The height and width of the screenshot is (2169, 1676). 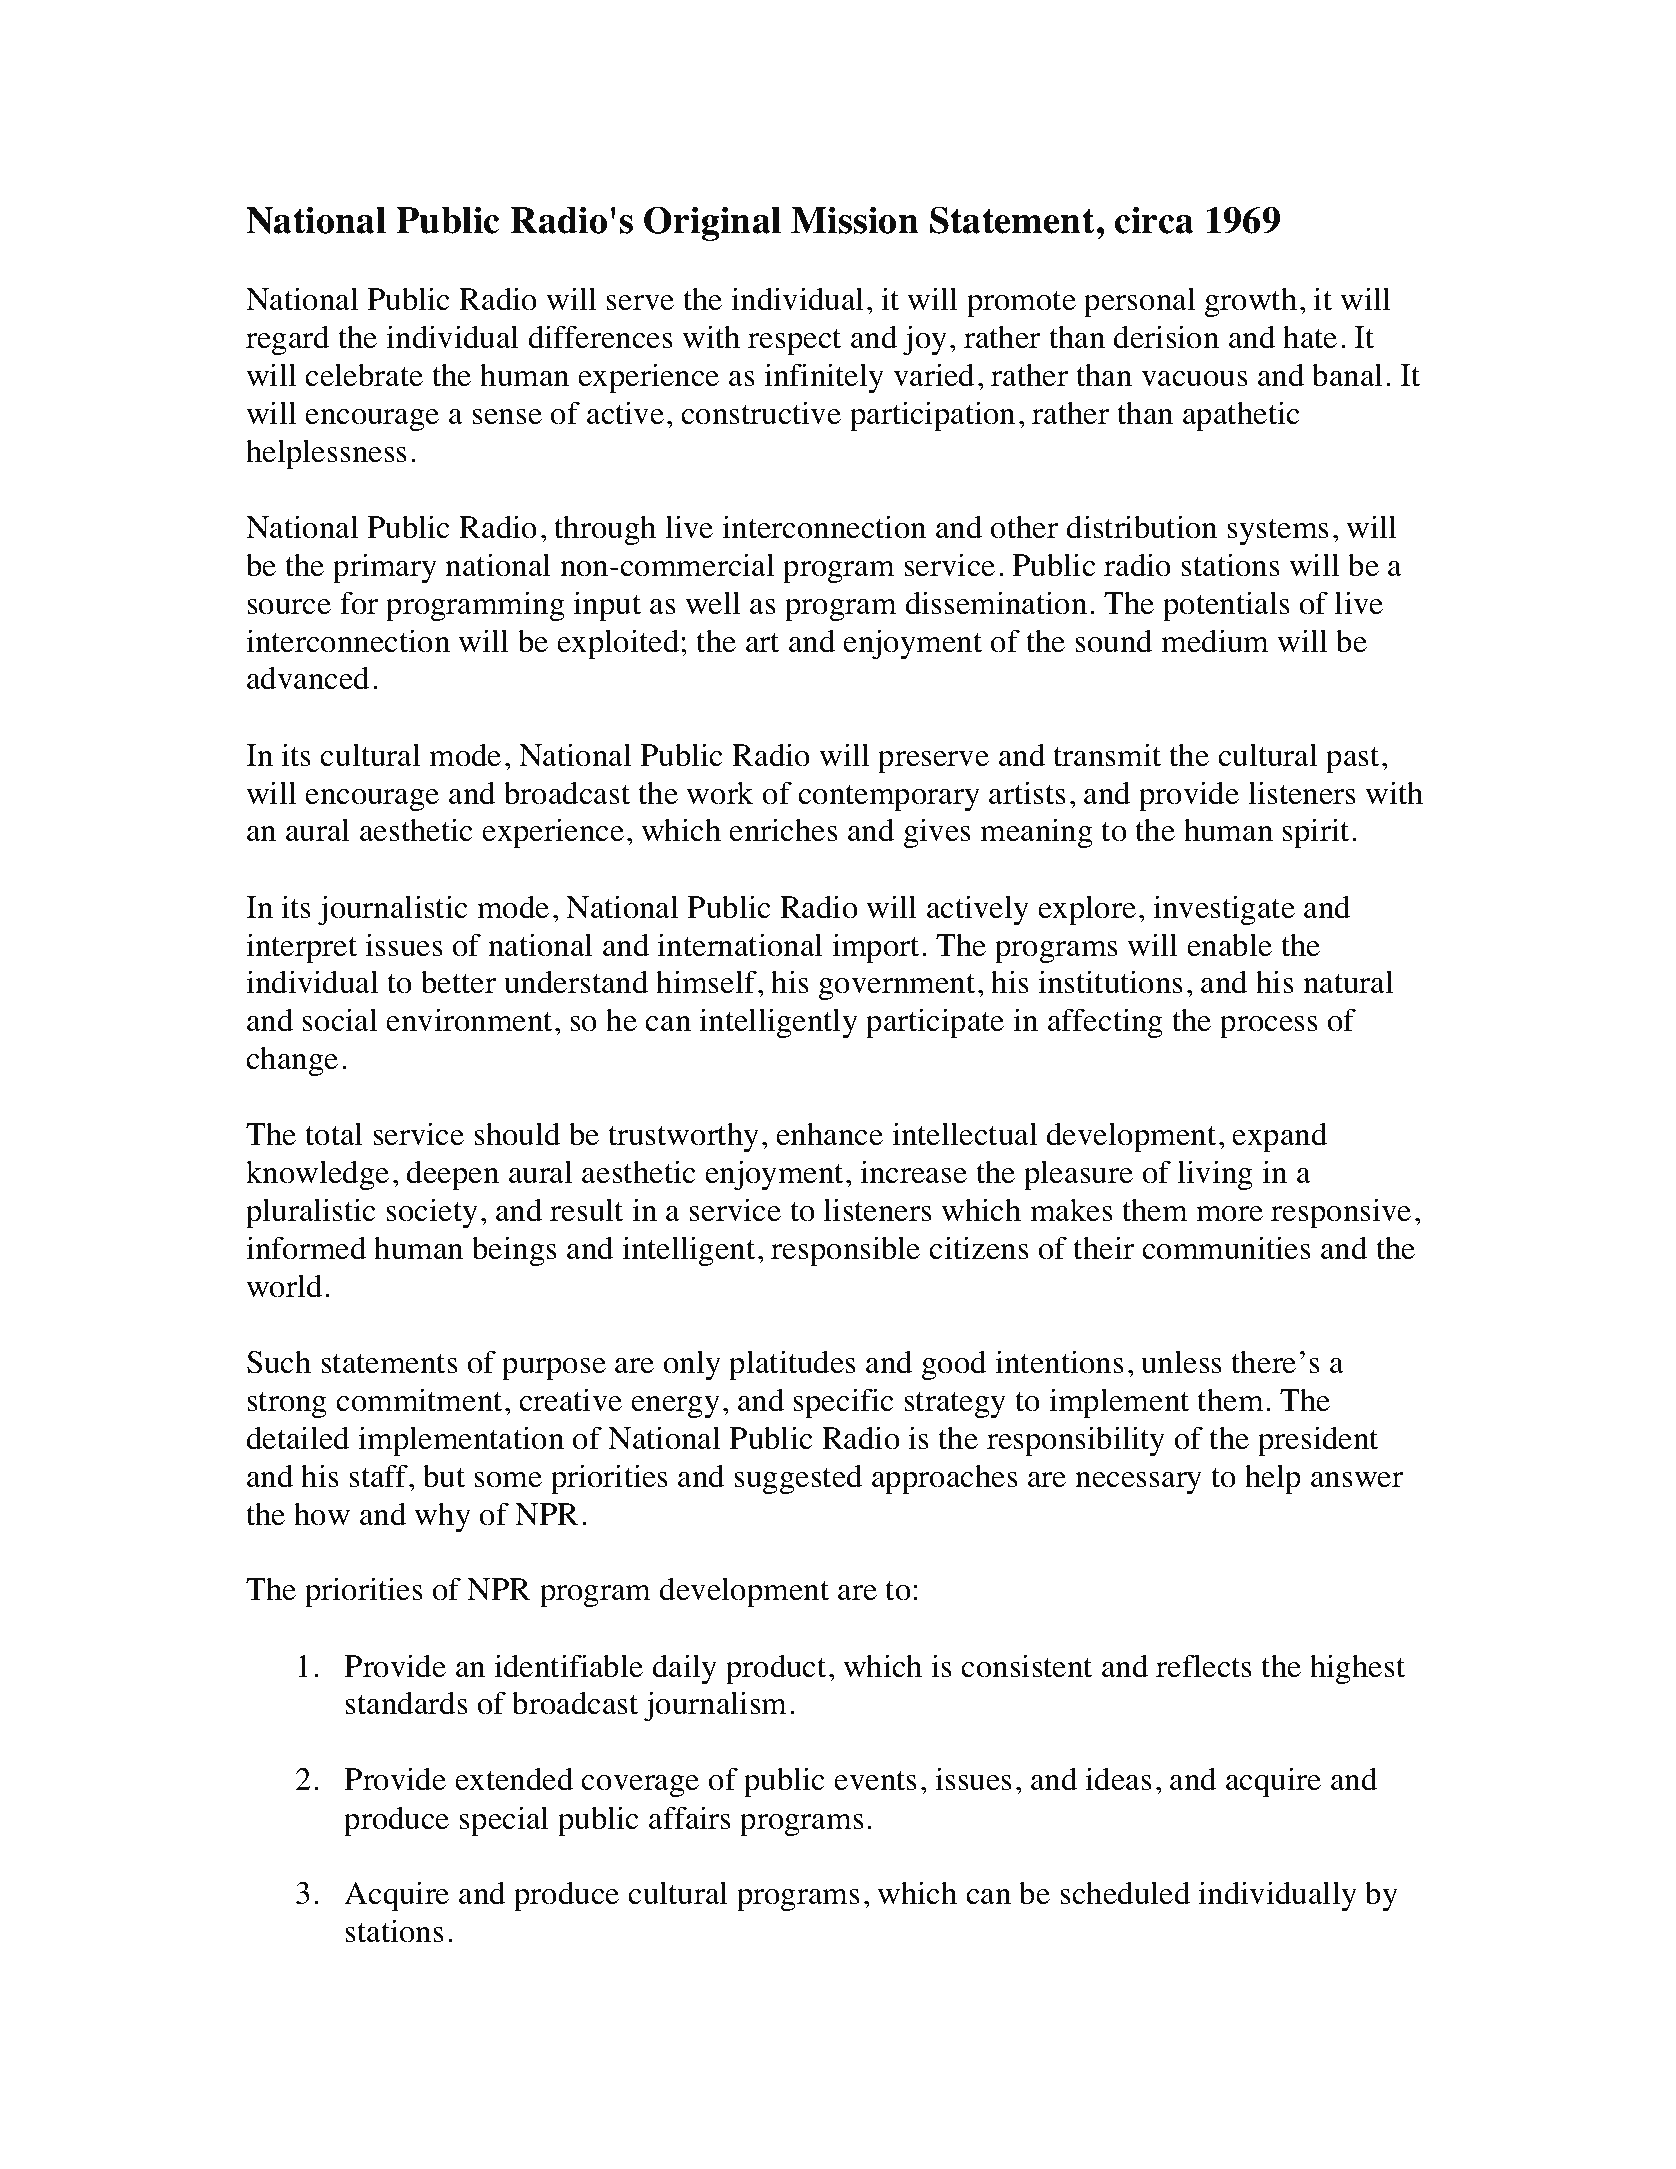 What do you see at coordinates (855, 220) in the screenshot?
I see `Mission` at bounding box center [855, 220].
